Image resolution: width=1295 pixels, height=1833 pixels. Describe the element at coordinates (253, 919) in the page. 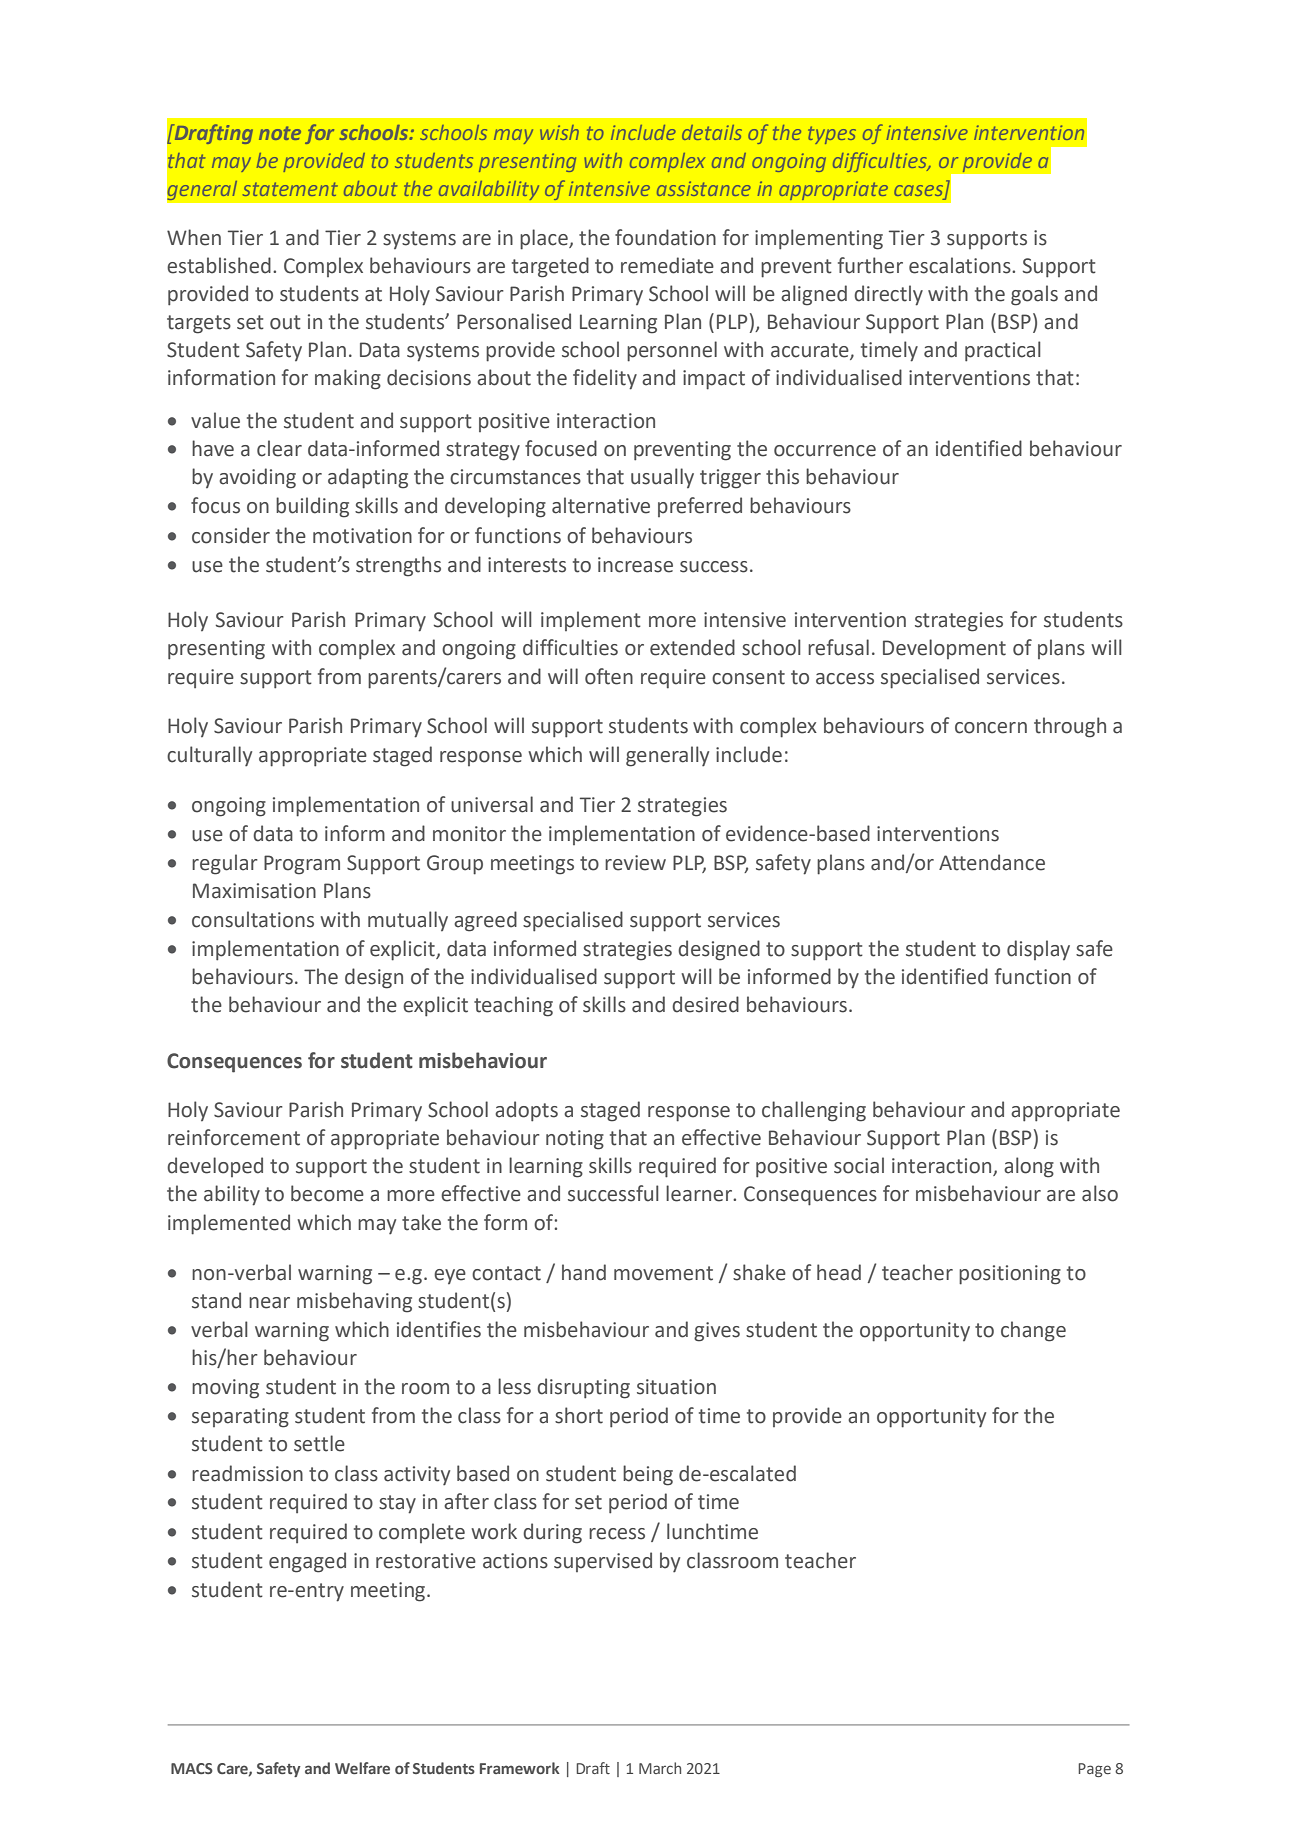

I see `consultations` at that location.
